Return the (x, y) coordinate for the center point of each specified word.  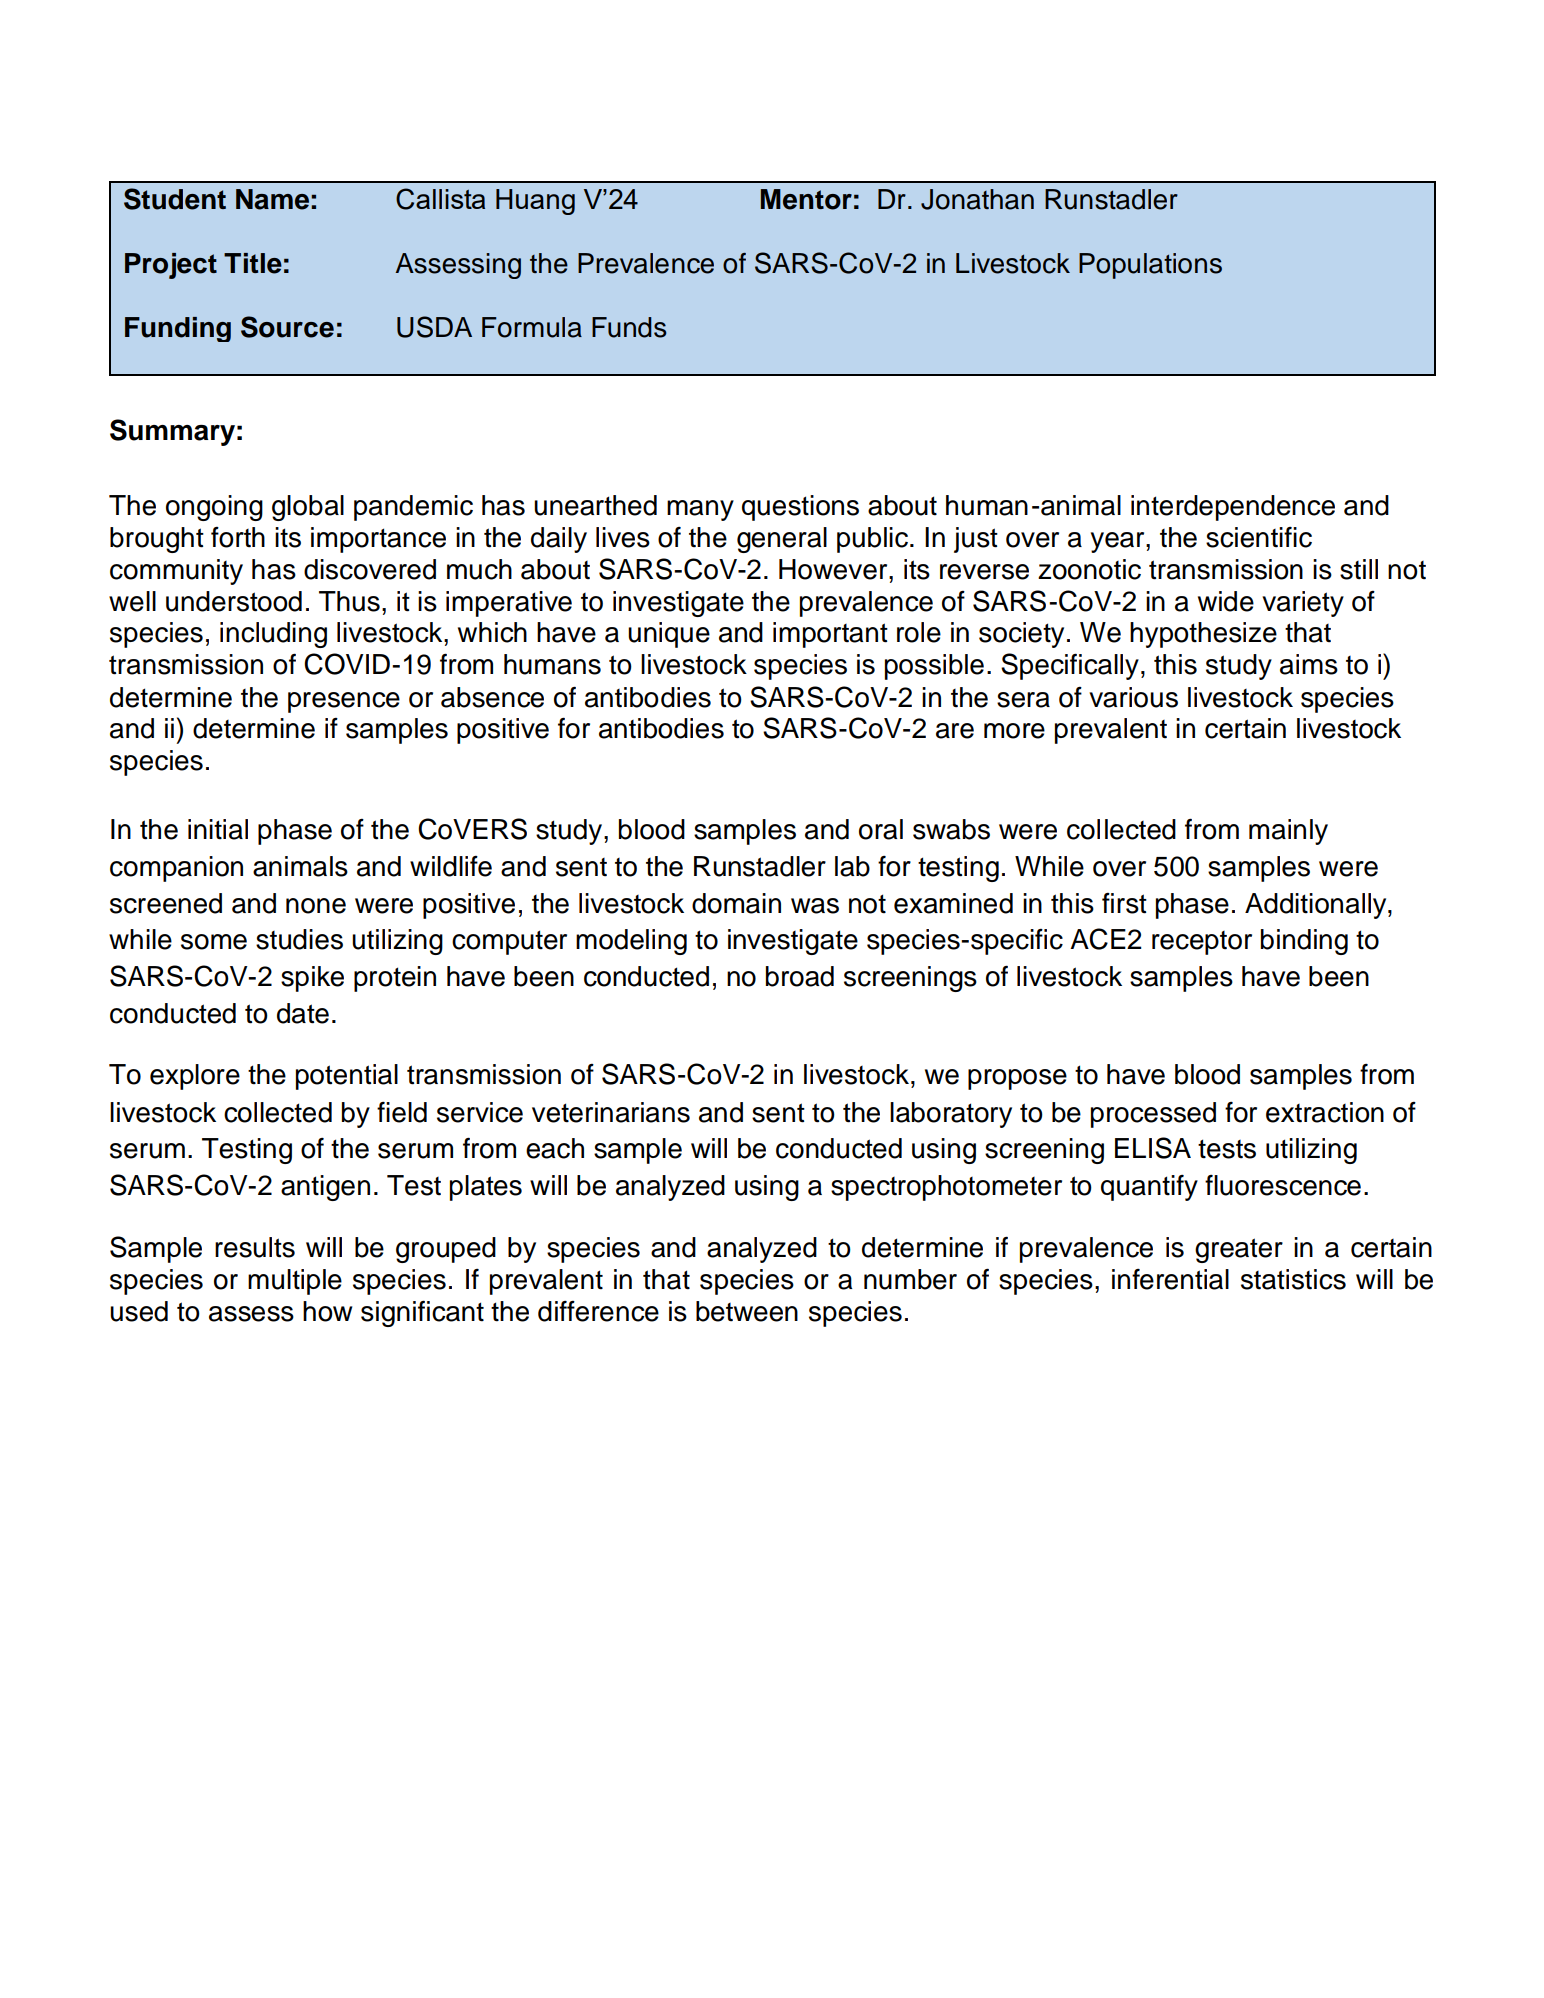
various (1133, 697)
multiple (295, 1282)
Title (253, 263)
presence (344, 702)
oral (881, 829)
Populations (1150, 266)
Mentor (806, 199)
